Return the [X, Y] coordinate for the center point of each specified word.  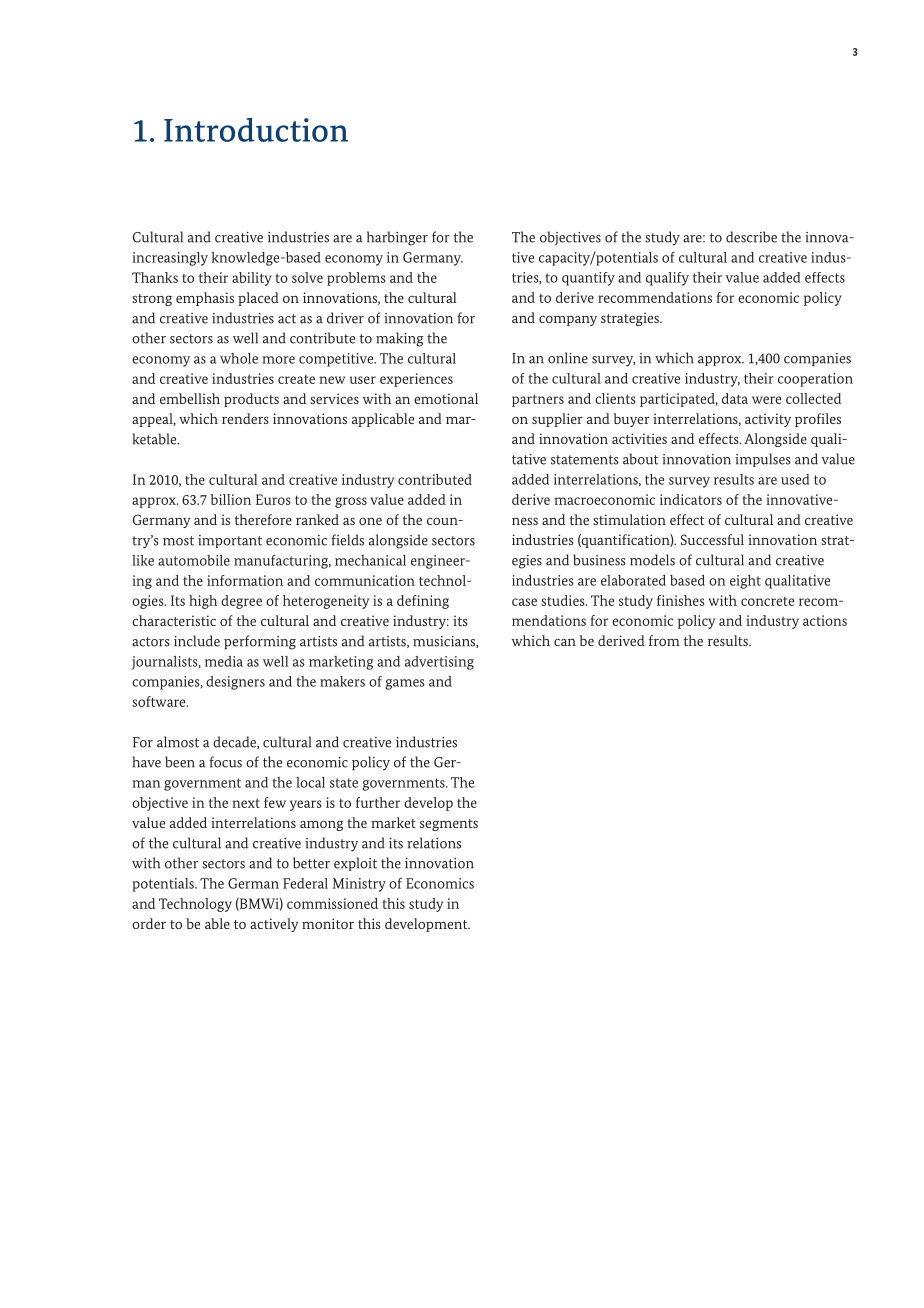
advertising [439, 663]
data [735, 398]
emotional [446, 398]
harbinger [397, 238]
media [224, 661]
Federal [305, 883]
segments [449, 825]
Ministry [359, 885]
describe [751, 237]
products [251, 400]
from [664, 640]
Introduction [256, 130]
